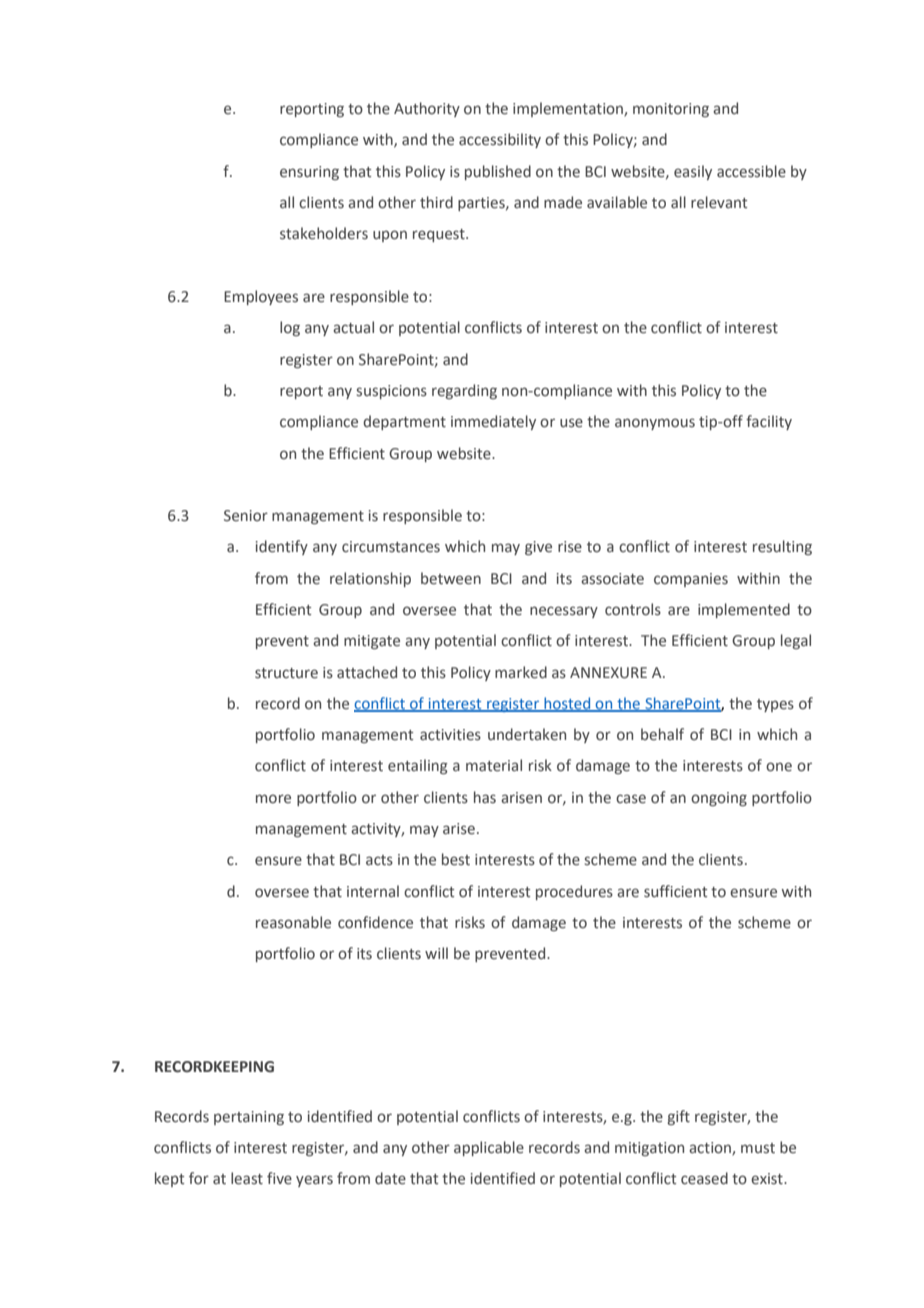 Image resolution: width=924 pixels, height=1308 pixels. Describe the element at coordinates (485, 797) in the document. I see `has` at that location.
